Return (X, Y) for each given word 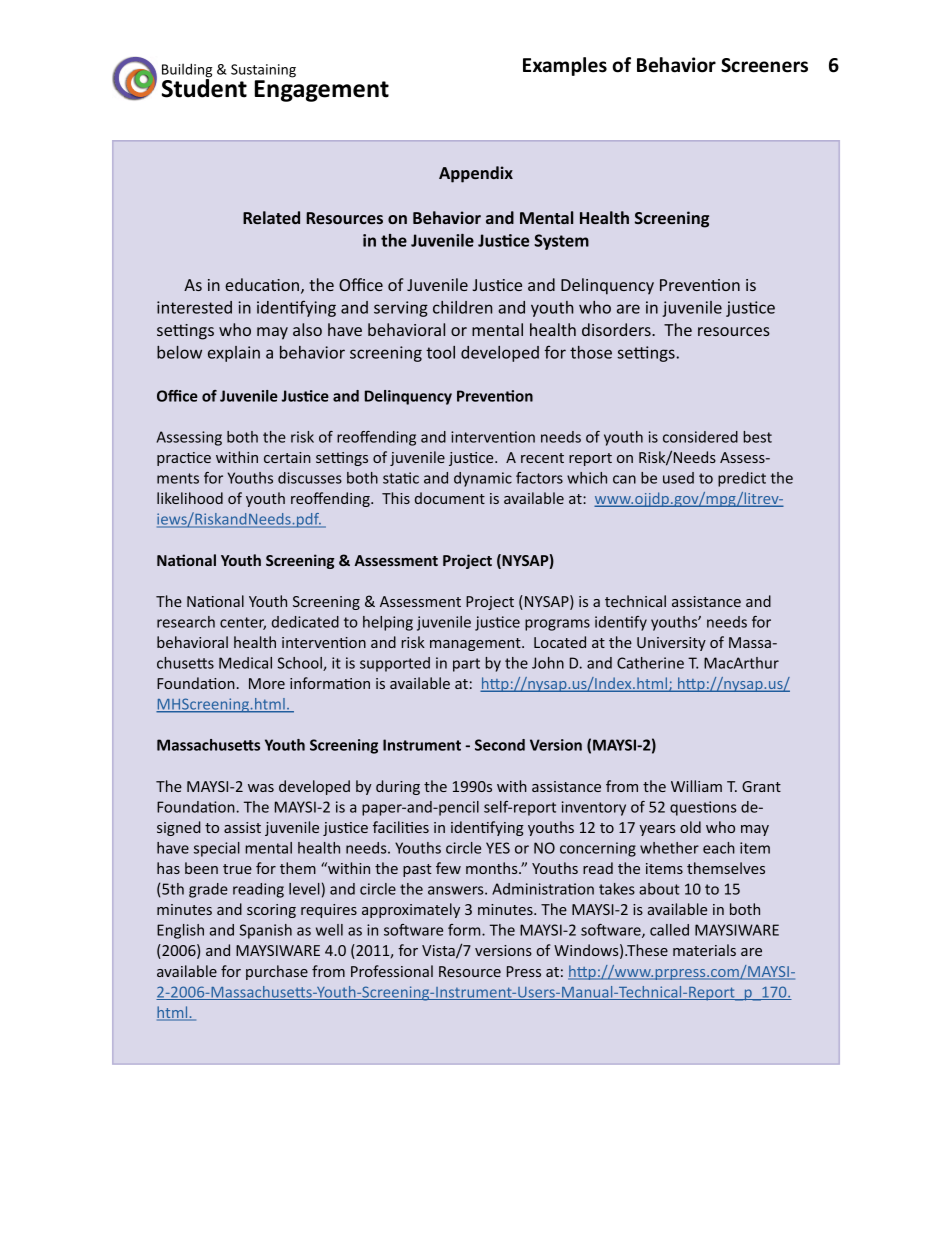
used (678, 478)
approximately (411, 910)
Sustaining (263, 71)
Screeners (764, 65)
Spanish (266, 931)
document (450, 498)
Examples (565, 66)
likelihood (190, 498)
